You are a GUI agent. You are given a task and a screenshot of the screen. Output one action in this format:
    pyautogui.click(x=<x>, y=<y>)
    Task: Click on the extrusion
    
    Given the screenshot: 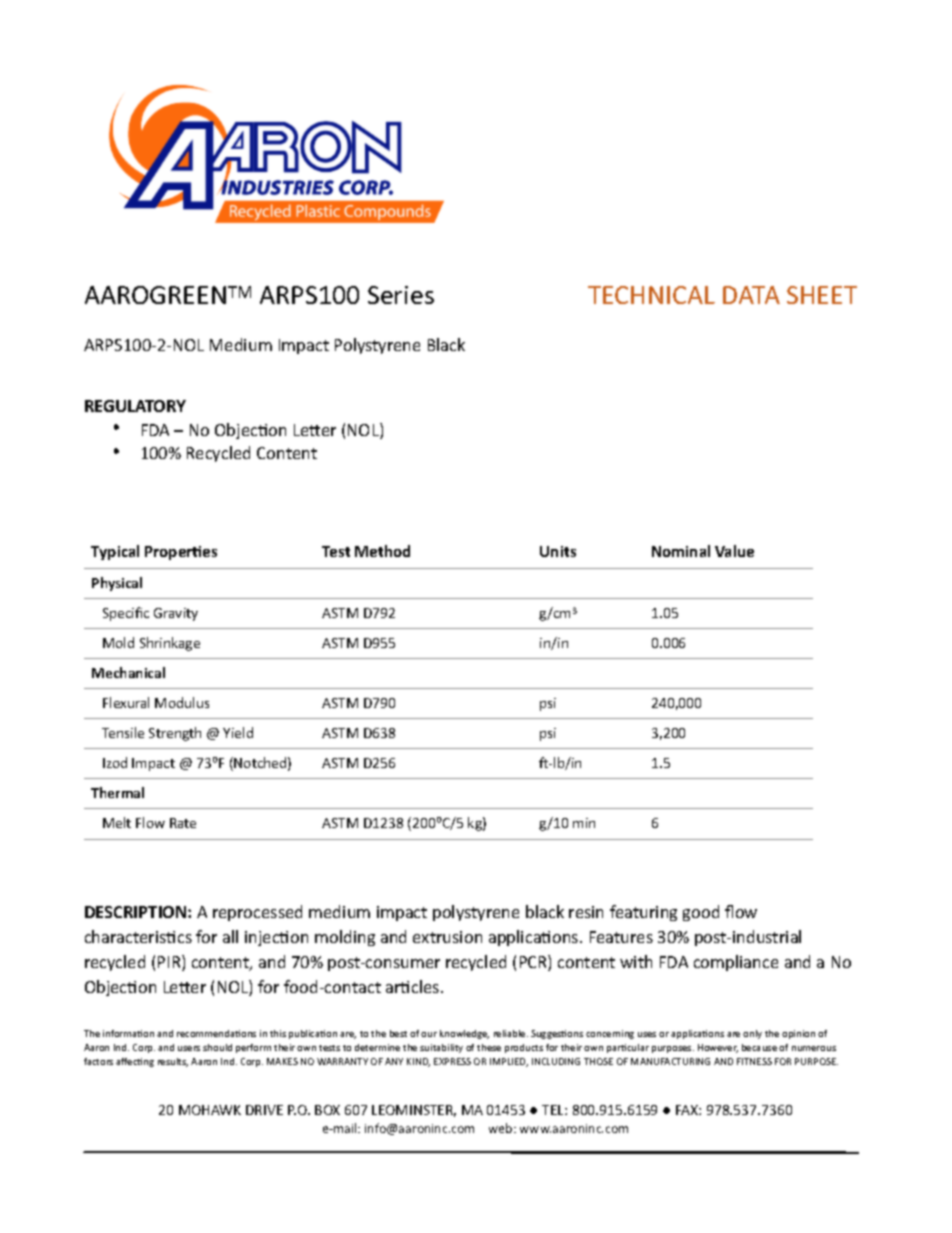 What is the action you would take?
    pyautogui.click(x=447, y=937)
